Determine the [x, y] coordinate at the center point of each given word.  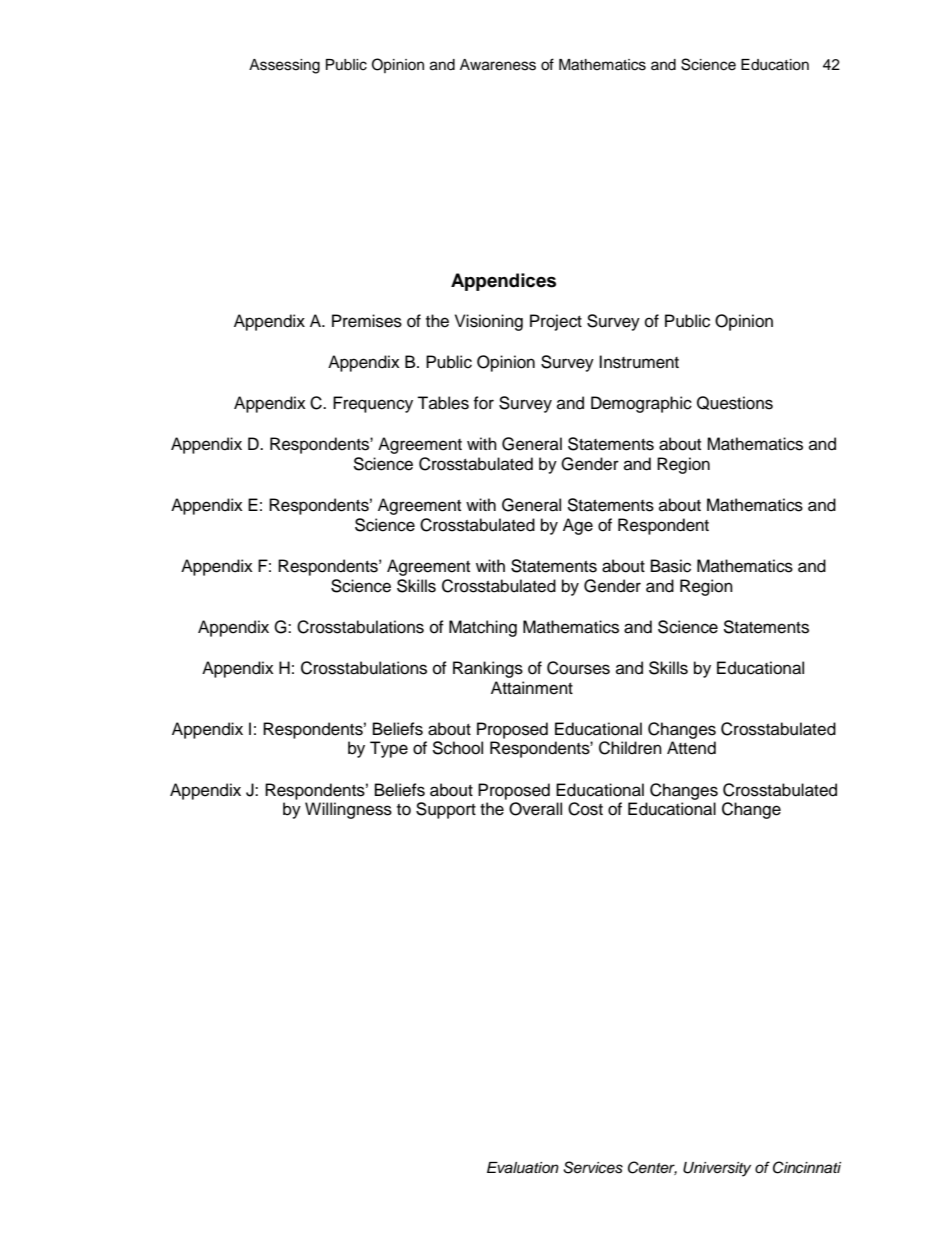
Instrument [639, 362]
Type [389, 749]
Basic [671, 566]
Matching [483, 628]
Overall [535, 809]
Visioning [489, 322]
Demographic [641, 404]
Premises [367, 321]
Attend [691, 748]
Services [593, 1167]
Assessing [284, 66]
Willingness [348, 810]
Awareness [498, 65]
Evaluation [523, 1168]
